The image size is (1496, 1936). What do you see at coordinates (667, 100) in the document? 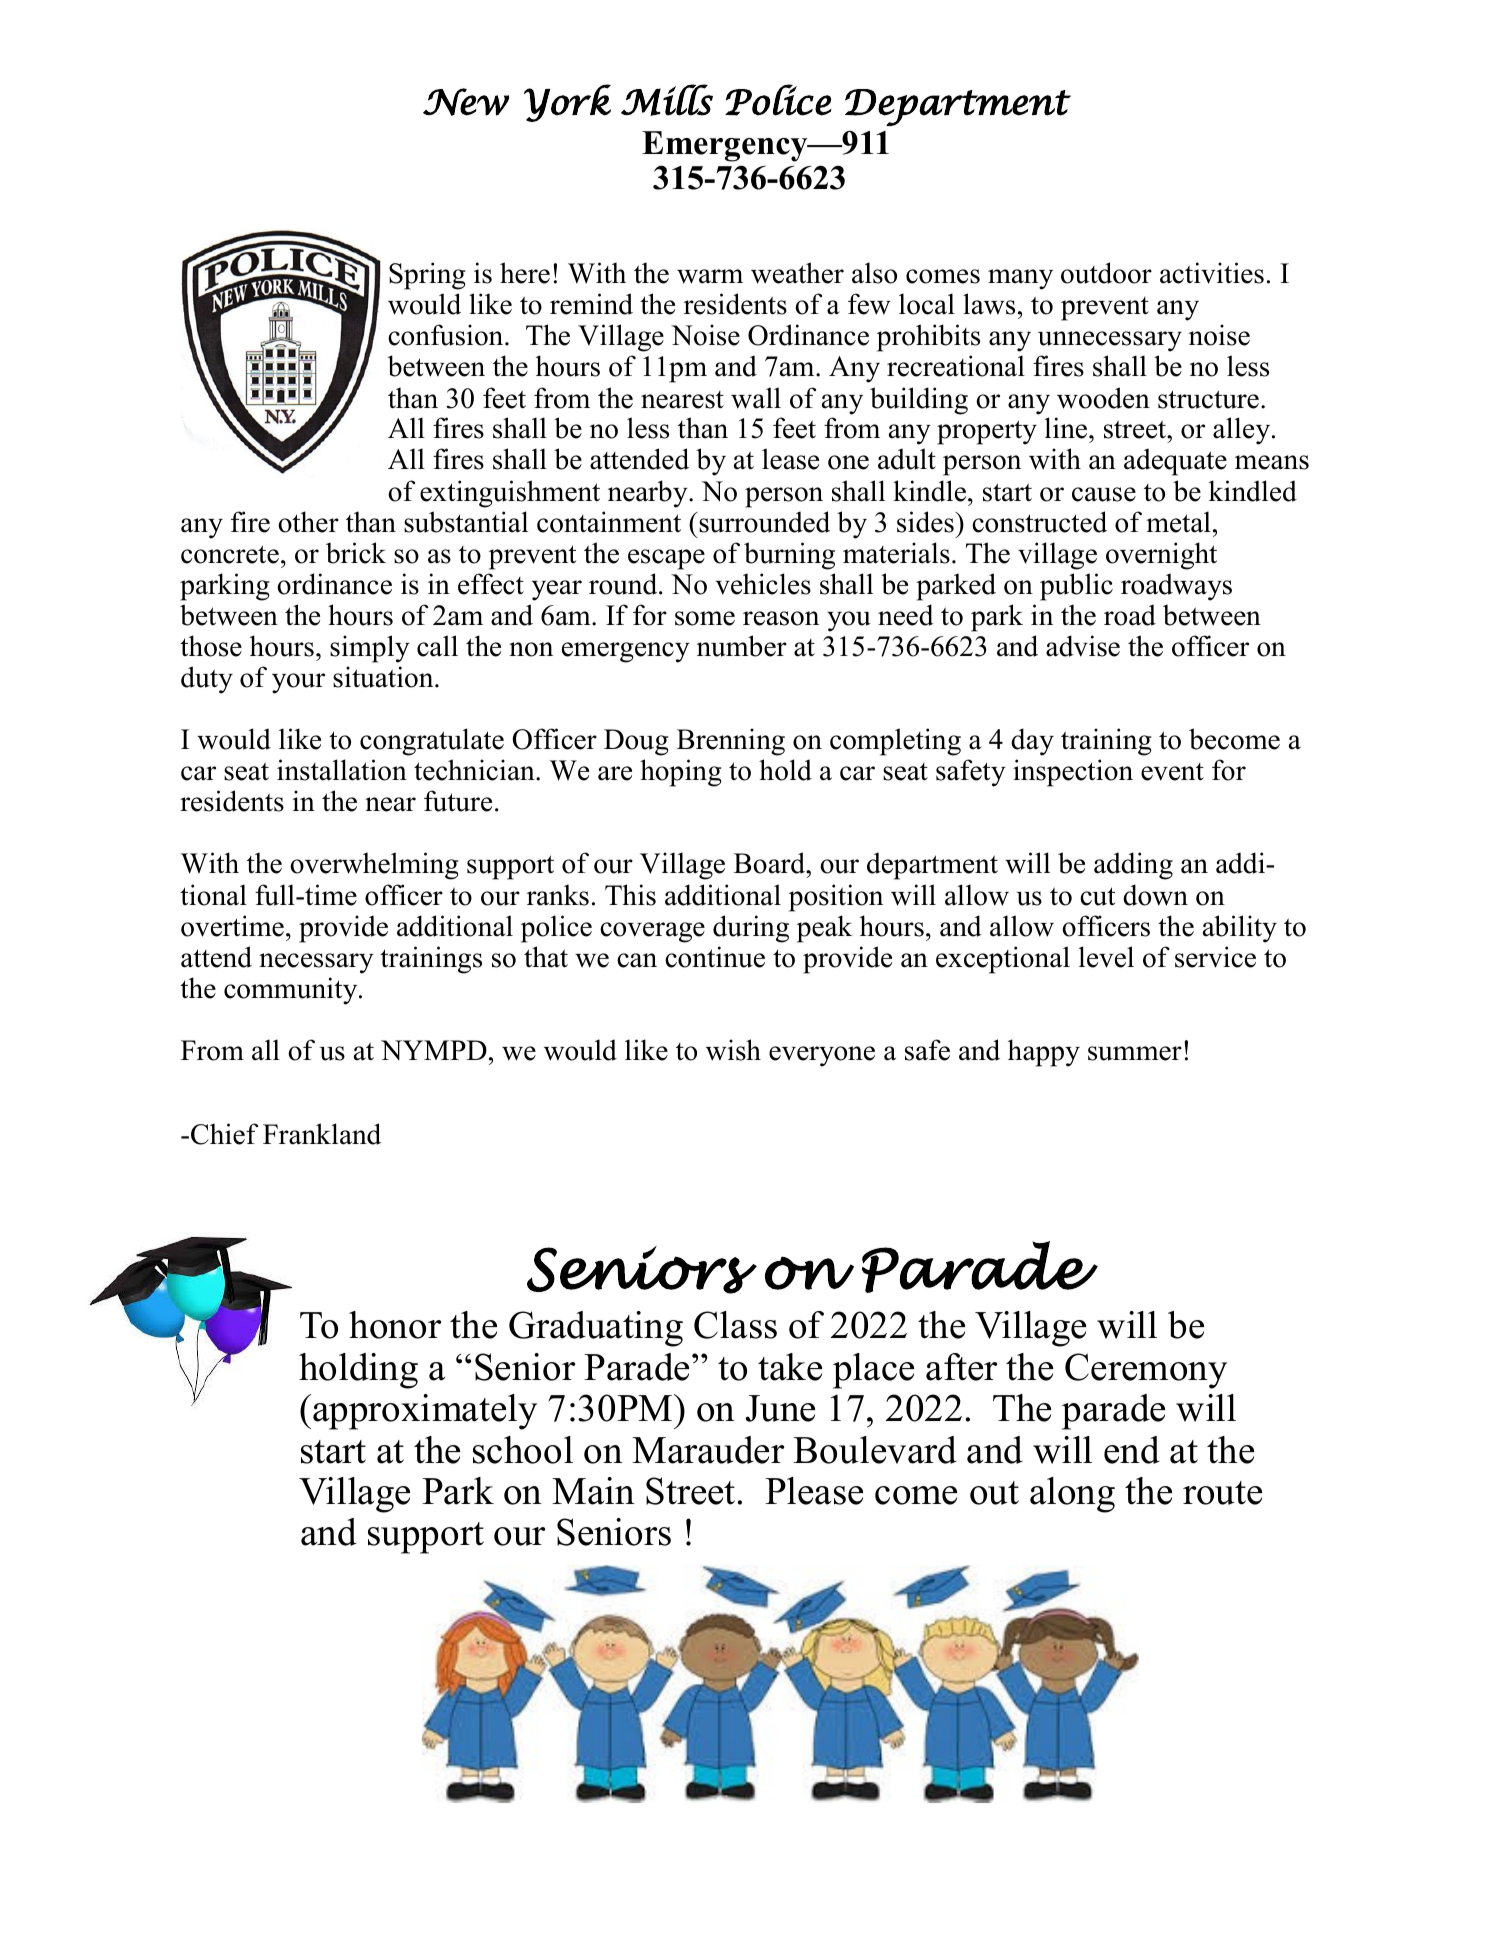
I see `Mills` at bounding box center [667, 100].
